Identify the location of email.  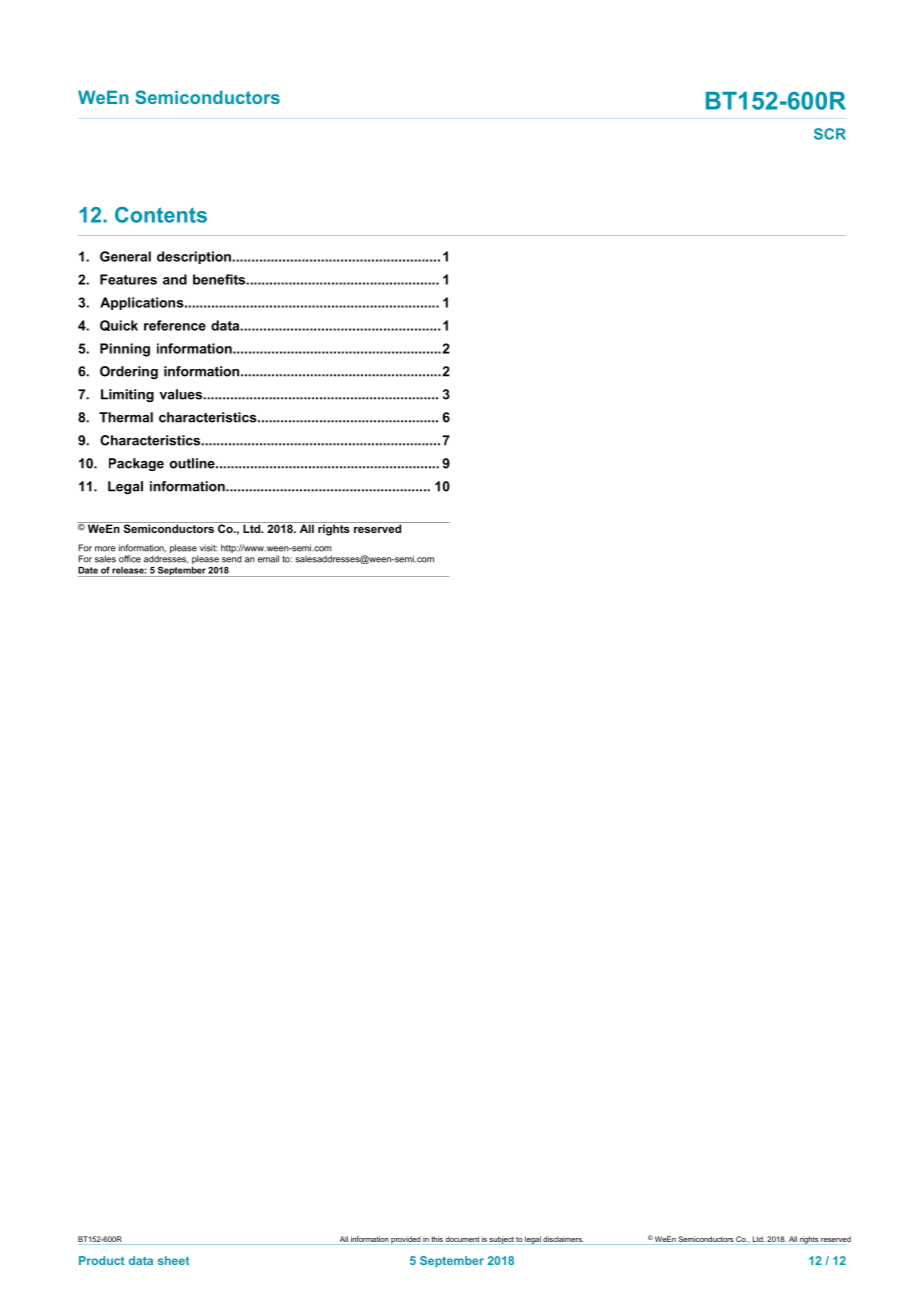
(268, 559).
